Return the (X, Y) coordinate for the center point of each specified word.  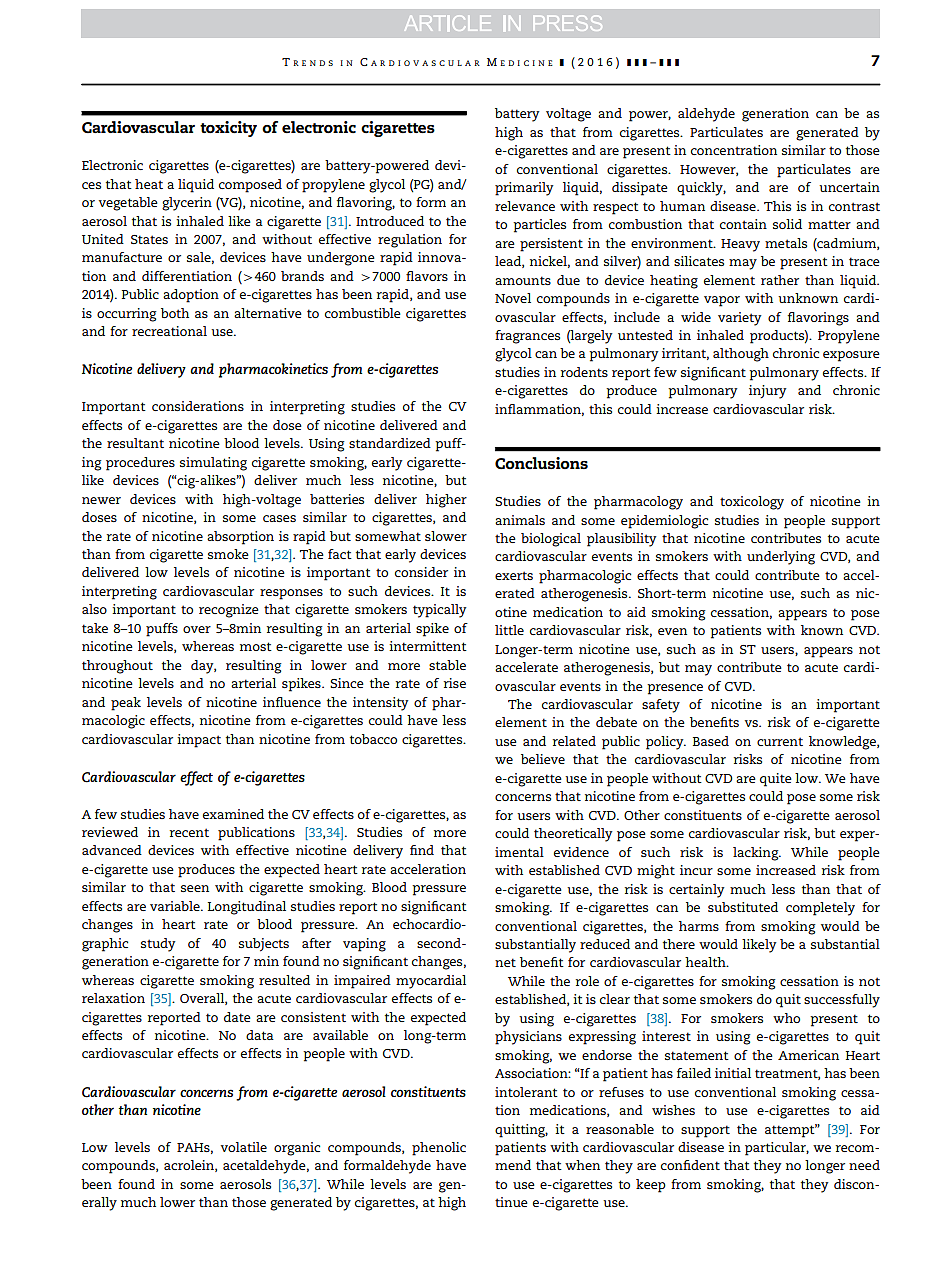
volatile (244, 1147)
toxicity (228, 129)
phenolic (439, 1149)
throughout (117, 667)
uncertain (849, 187)
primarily (524, 189)
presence (675, 689)
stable (447, 665)
